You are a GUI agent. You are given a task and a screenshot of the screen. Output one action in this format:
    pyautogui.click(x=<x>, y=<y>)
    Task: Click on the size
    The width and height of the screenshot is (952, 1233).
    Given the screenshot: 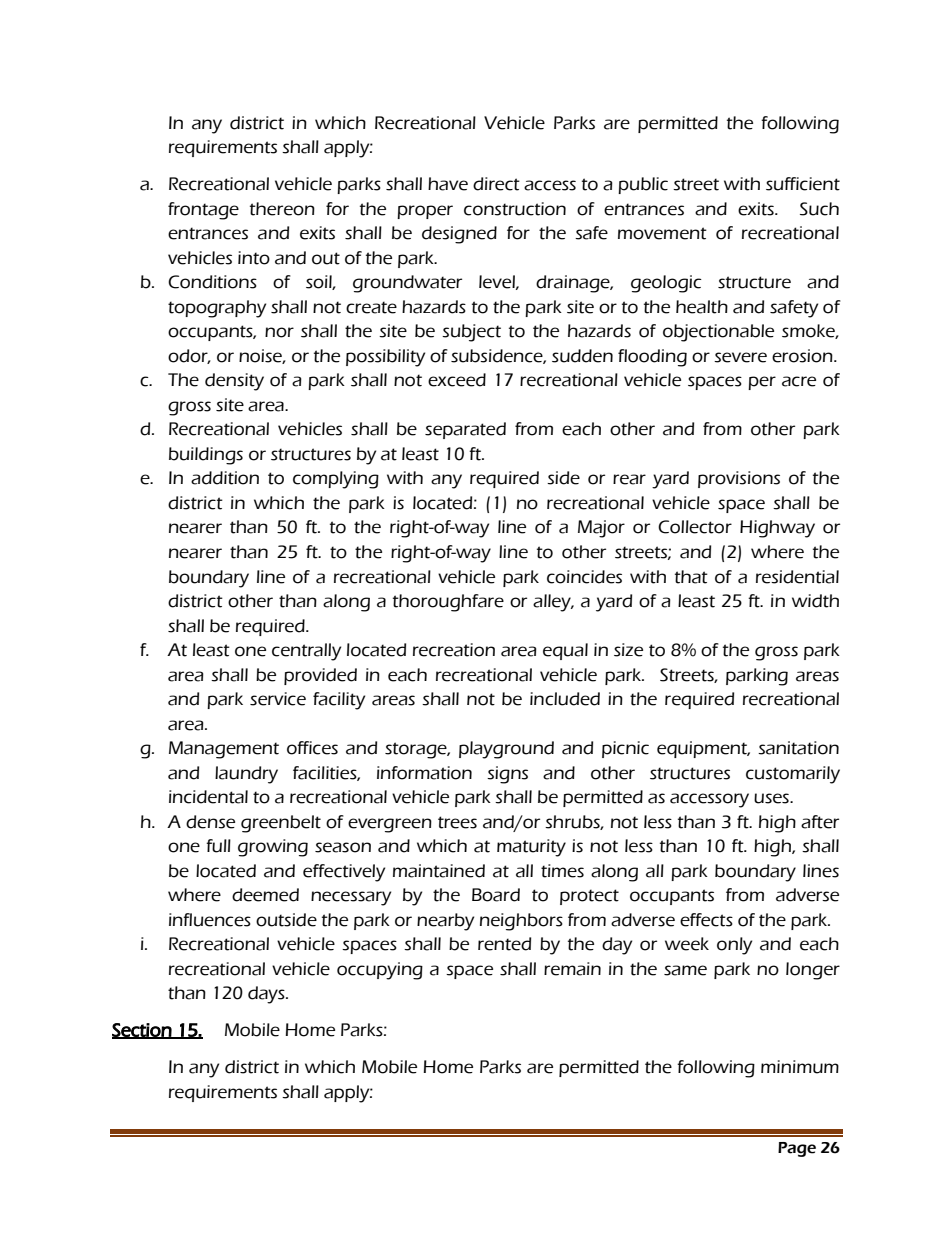 What is the action you would take?
    pyautogui.click(x=628, y=650)
